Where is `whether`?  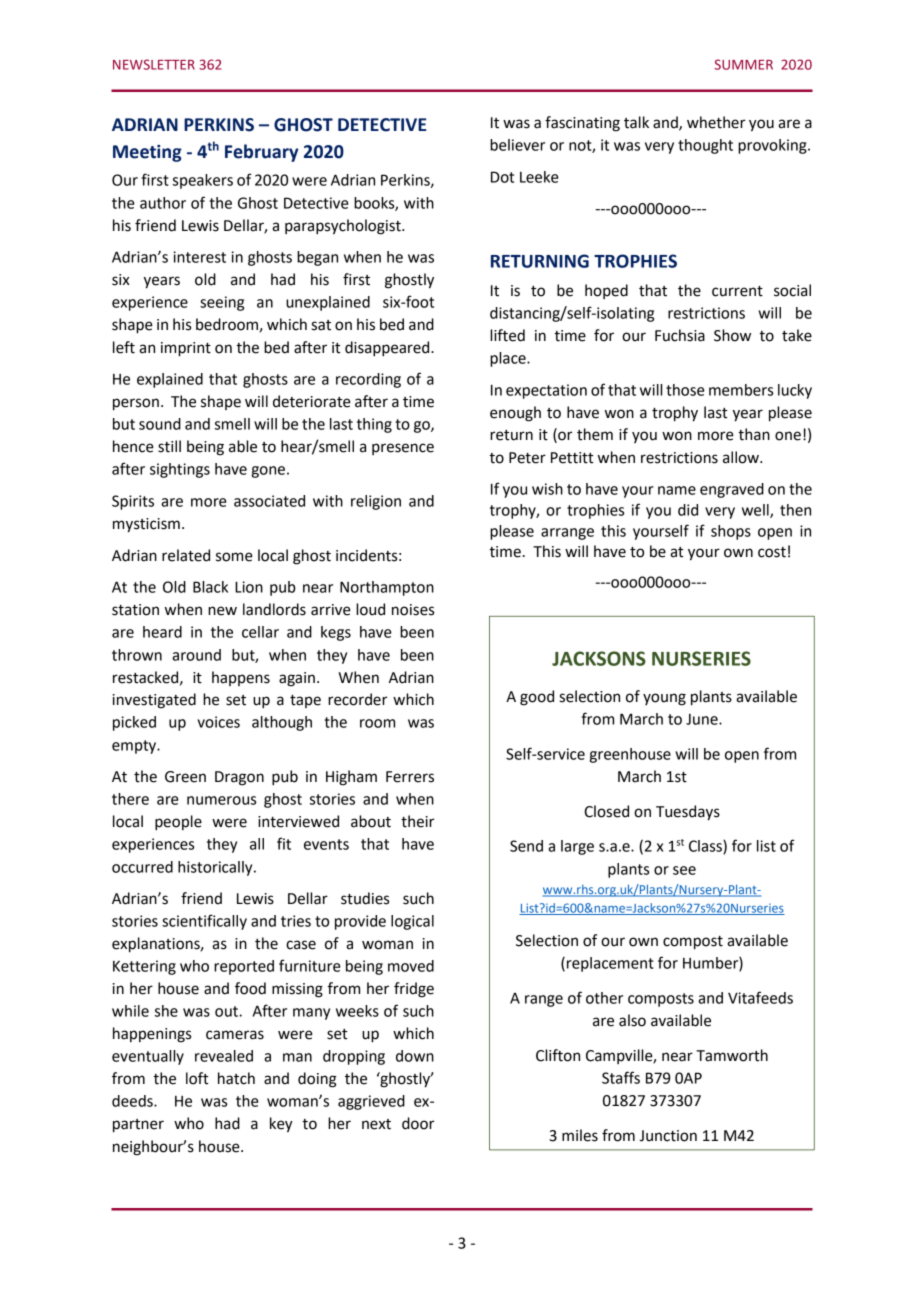 whether is located at coordinates (716, 122).
